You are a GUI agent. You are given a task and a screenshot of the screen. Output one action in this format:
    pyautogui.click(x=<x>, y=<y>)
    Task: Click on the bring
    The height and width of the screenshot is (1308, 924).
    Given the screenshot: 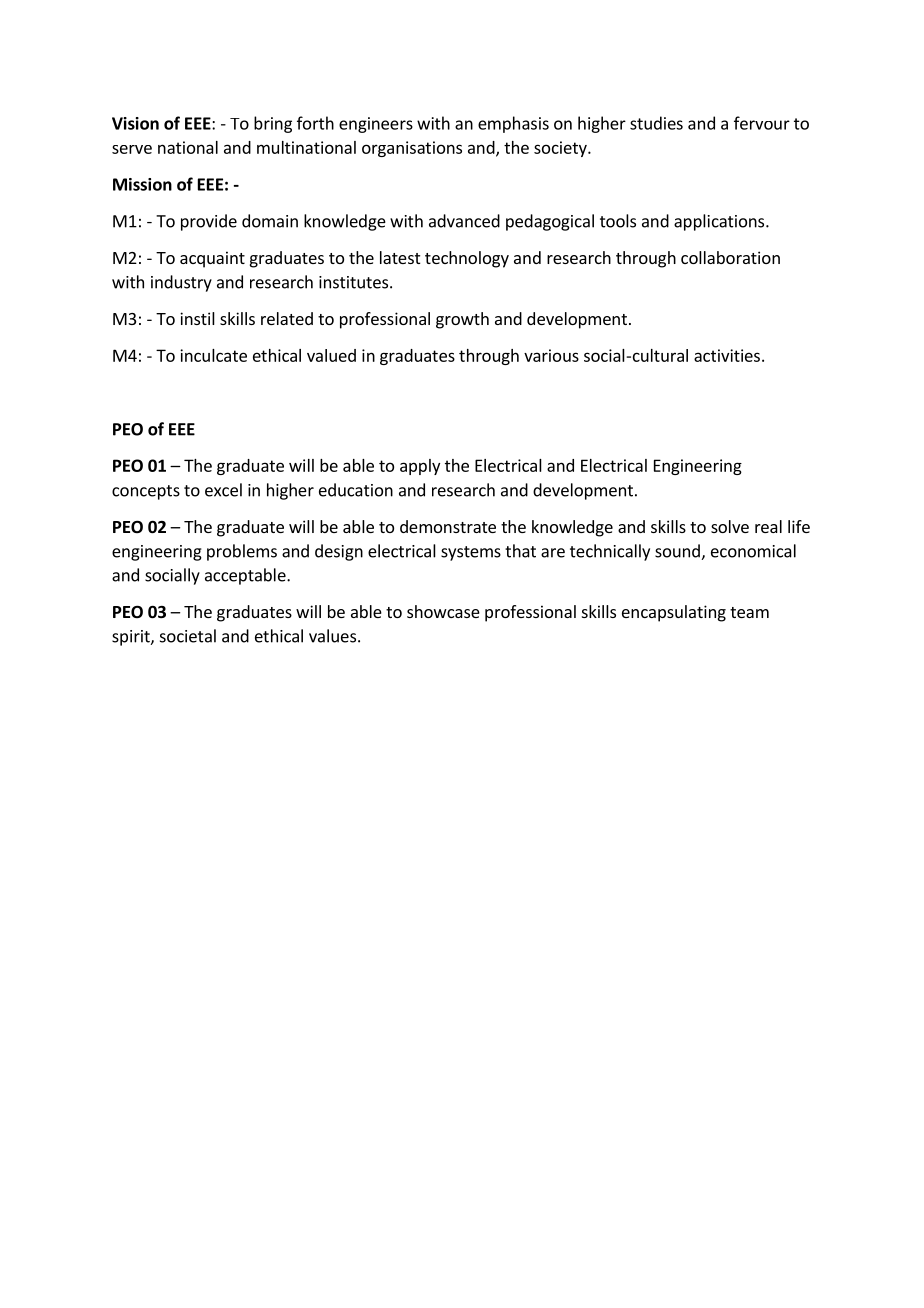 What is the action you would take?
    pyautogui.click(x=273, y=124)
